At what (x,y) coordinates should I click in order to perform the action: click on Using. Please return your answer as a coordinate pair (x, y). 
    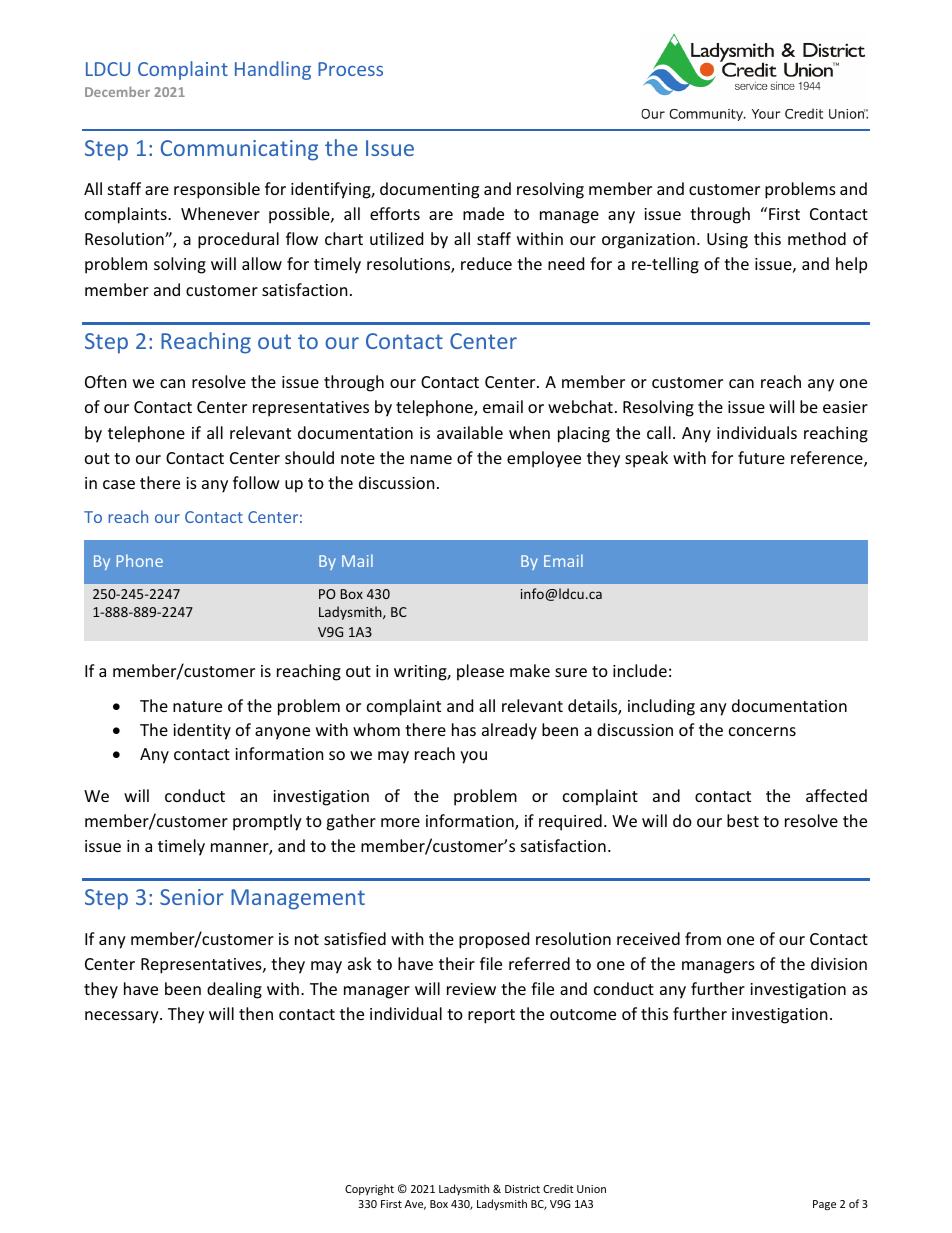
    Looking at the image, I should click on (727, 241).
